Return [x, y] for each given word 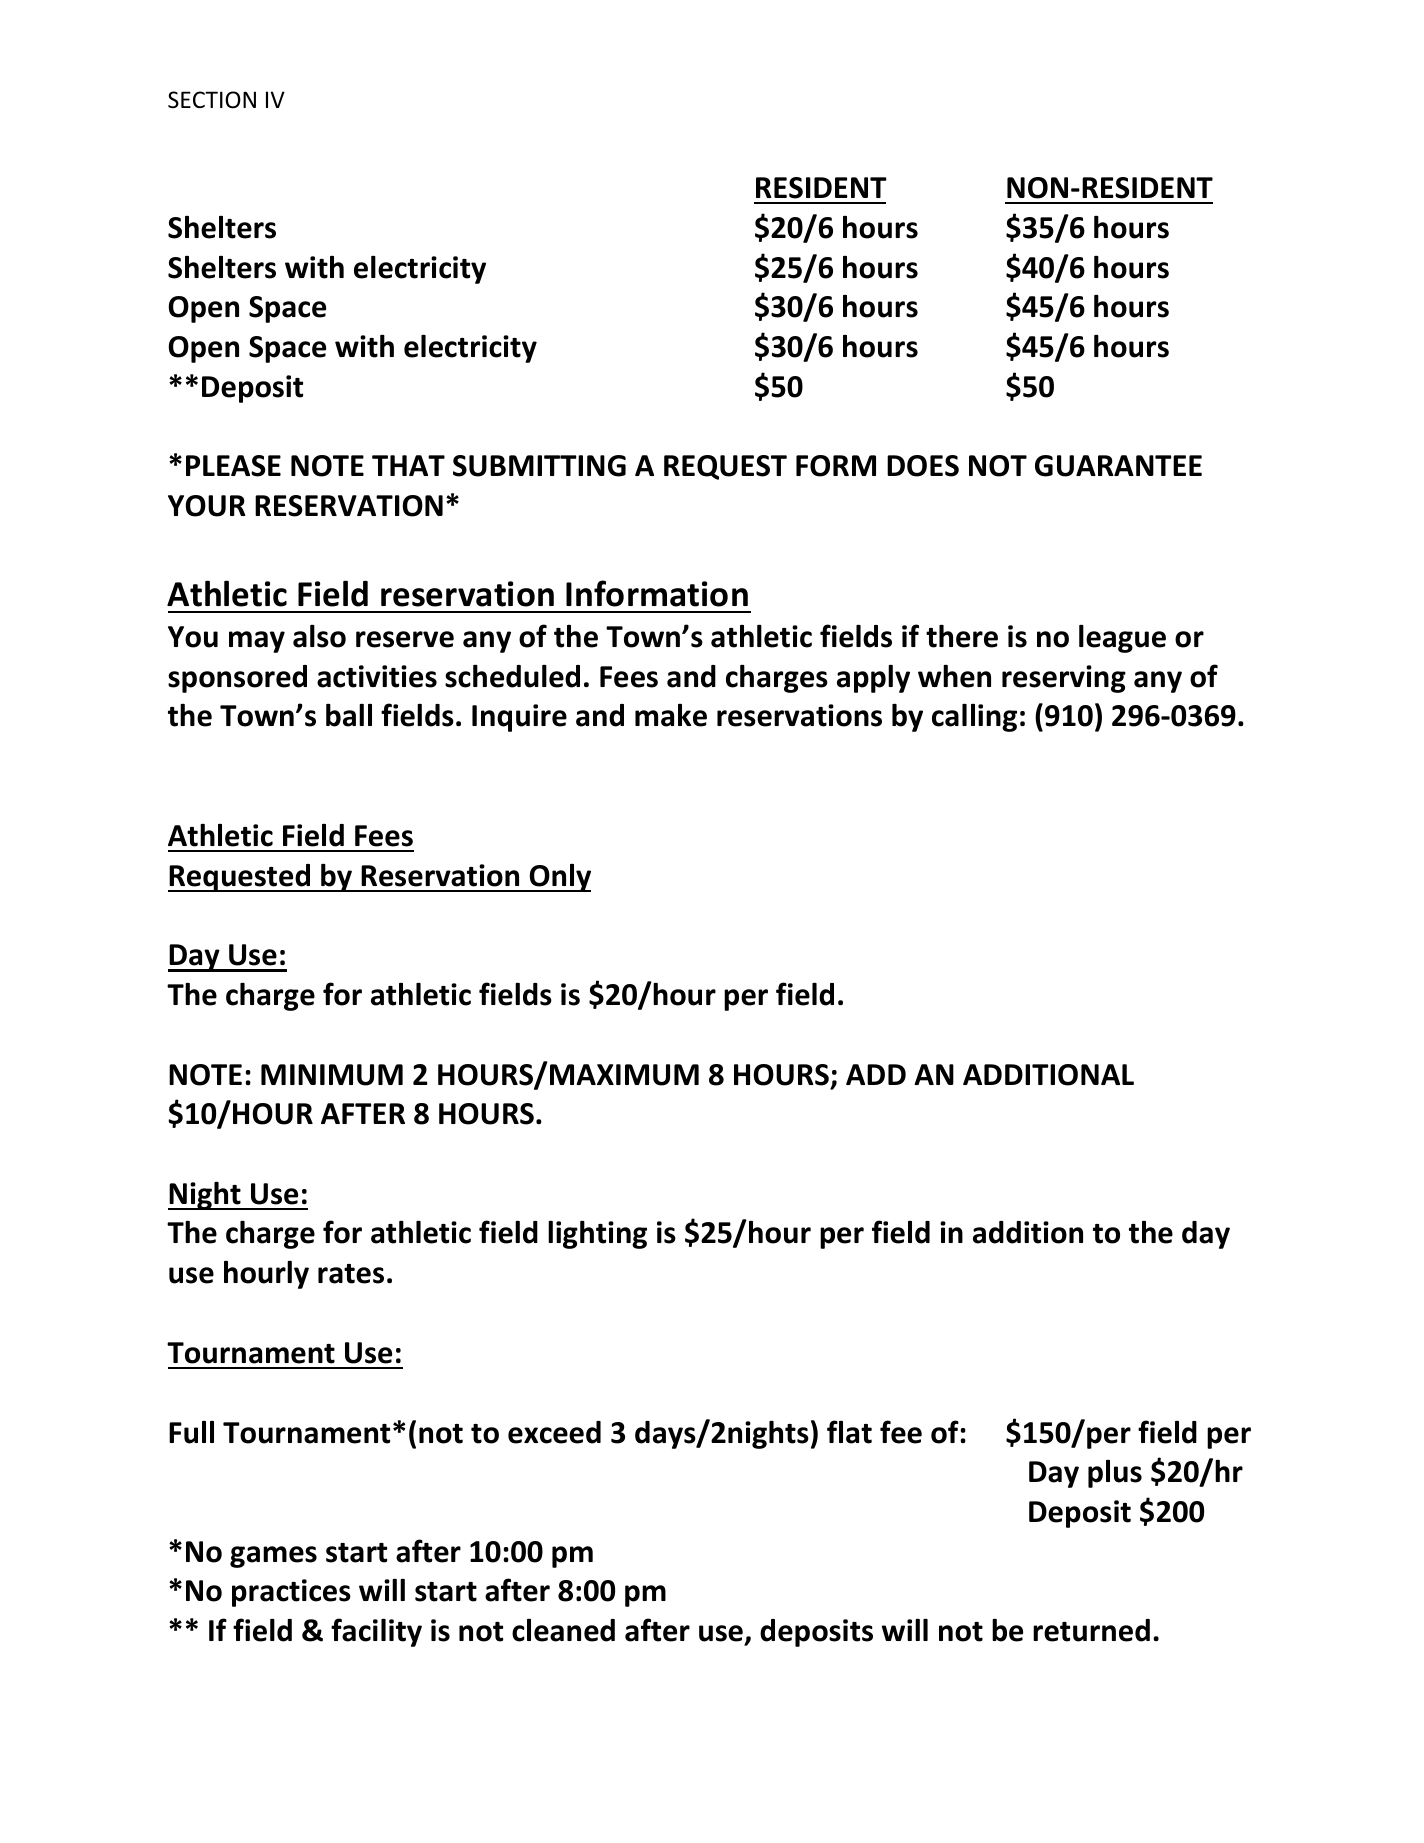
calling [974, 717]
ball [349, 715]
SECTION [212, 100]
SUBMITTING [539, 466]
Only [559, 878]
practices [291, 1593]
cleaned [563, 1630]
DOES [923, 466]
